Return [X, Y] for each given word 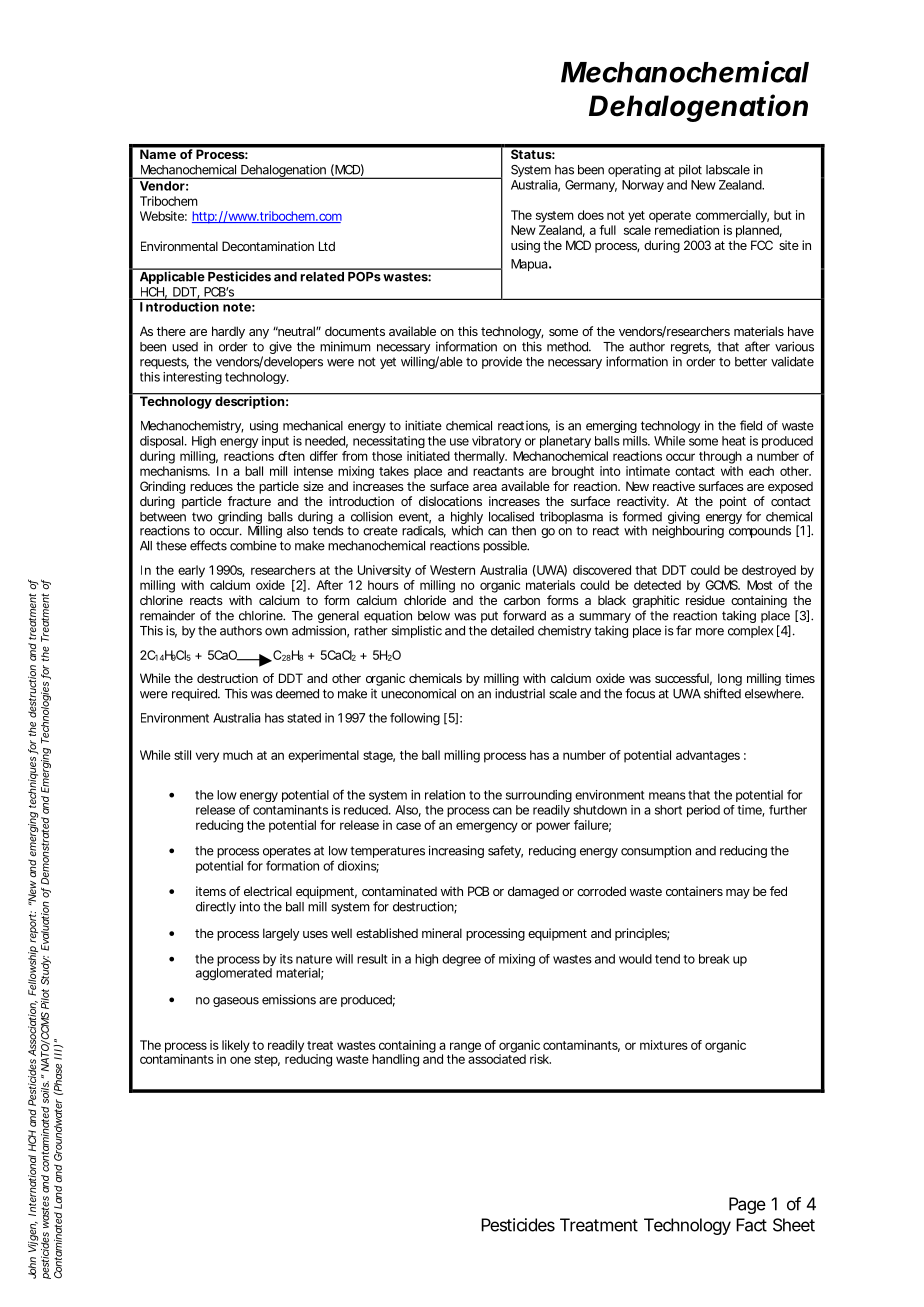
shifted [722, 693]
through [720, 457]
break [714, 959]
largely [281, 934]
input [275, 442]
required [196, 695]
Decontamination [268, 246]
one [240, 1060]
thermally [480, 457]
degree [461, 960]
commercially [732, 216]
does [591, 215]
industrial [520, 693]
